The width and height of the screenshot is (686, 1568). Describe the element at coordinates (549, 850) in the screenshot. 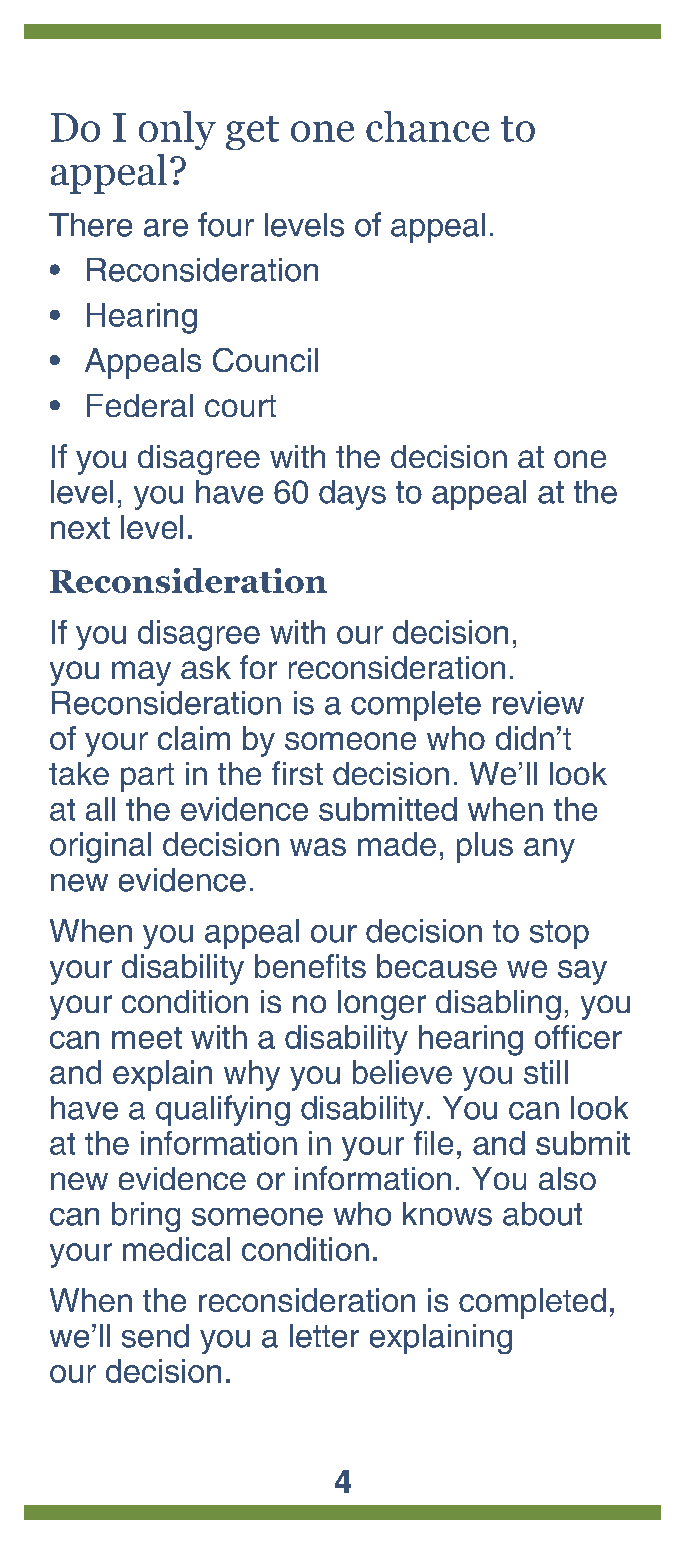

I see `any` at that location.
